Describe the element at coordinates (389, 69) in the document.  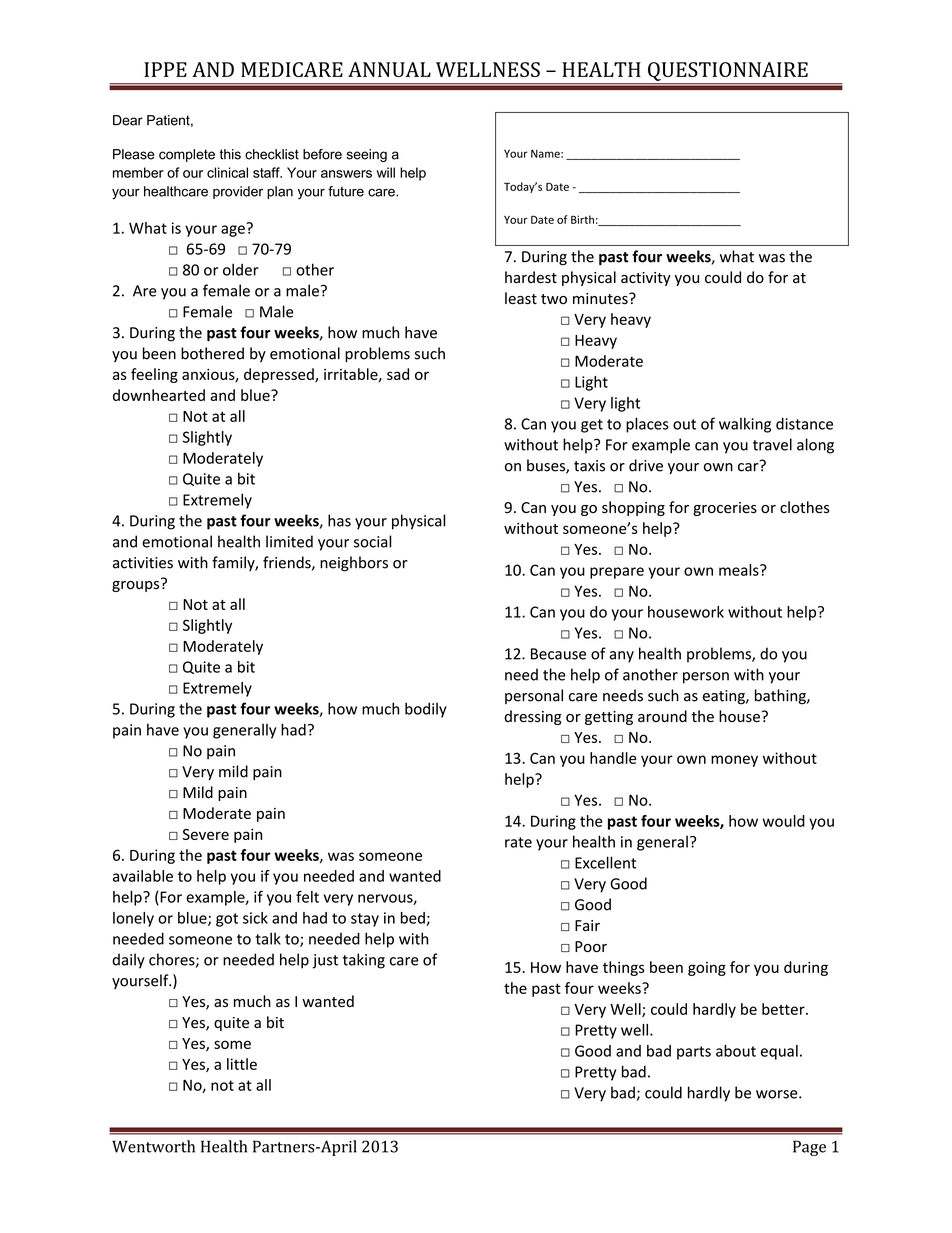
I see `ANNUAL` at that location.
